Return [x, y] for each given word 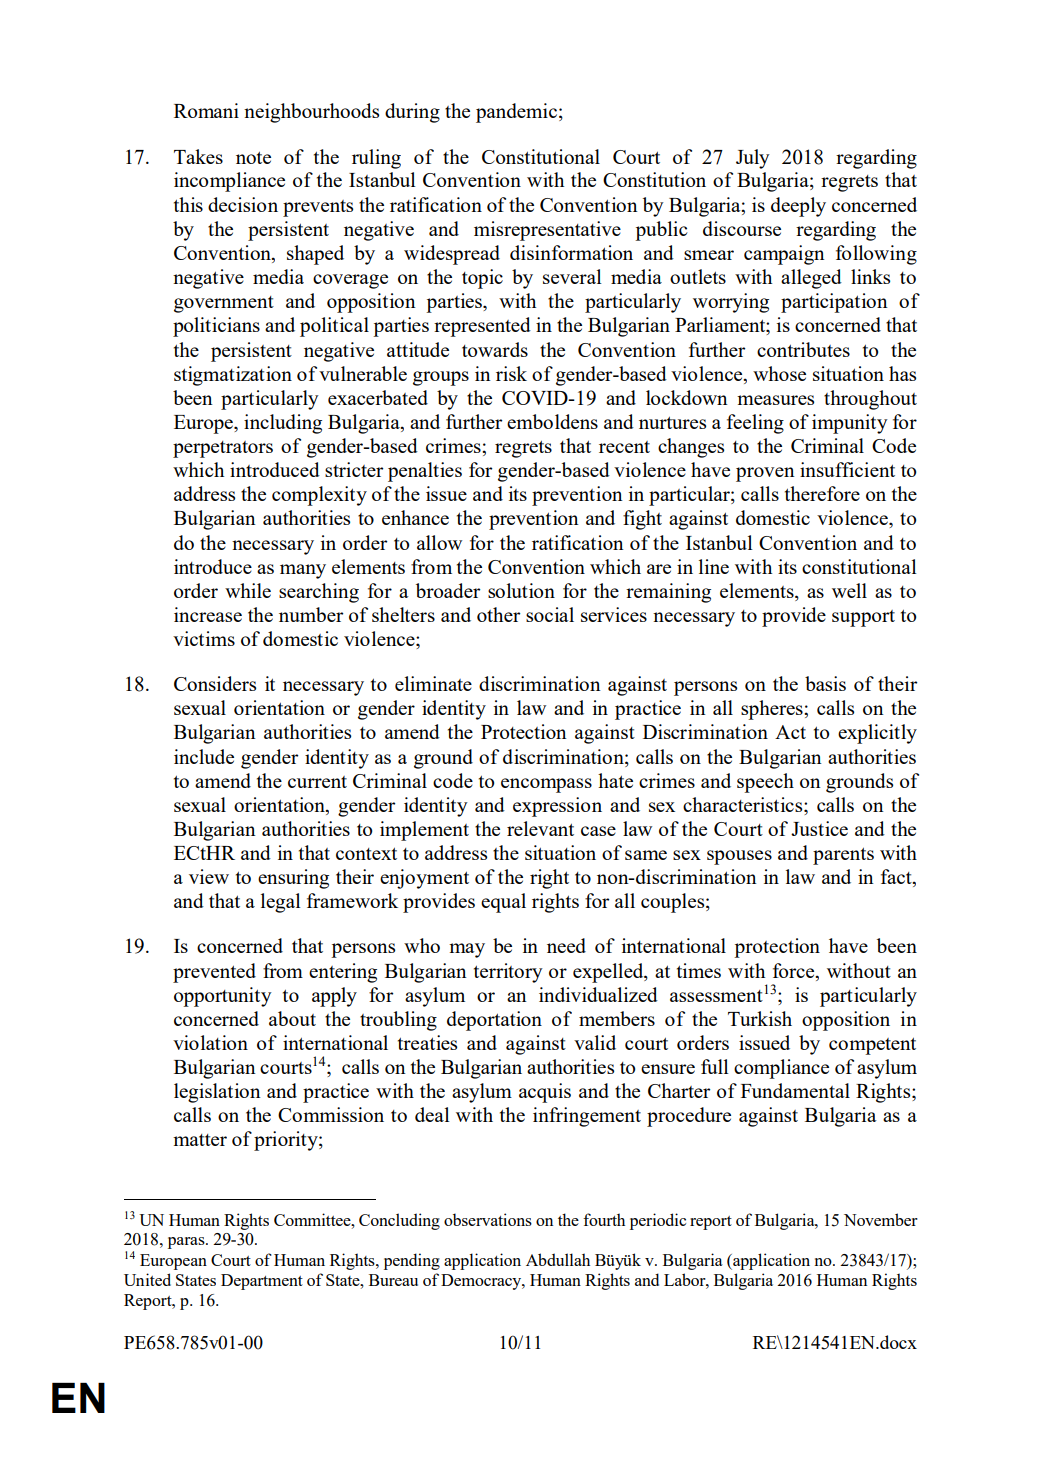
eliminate [433, 683]
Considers [215, 683]
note [253, 157]
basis [825, 683]
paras [187, 1243]
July [753, 159]
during [412, 113]
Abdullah [558, 1259]
